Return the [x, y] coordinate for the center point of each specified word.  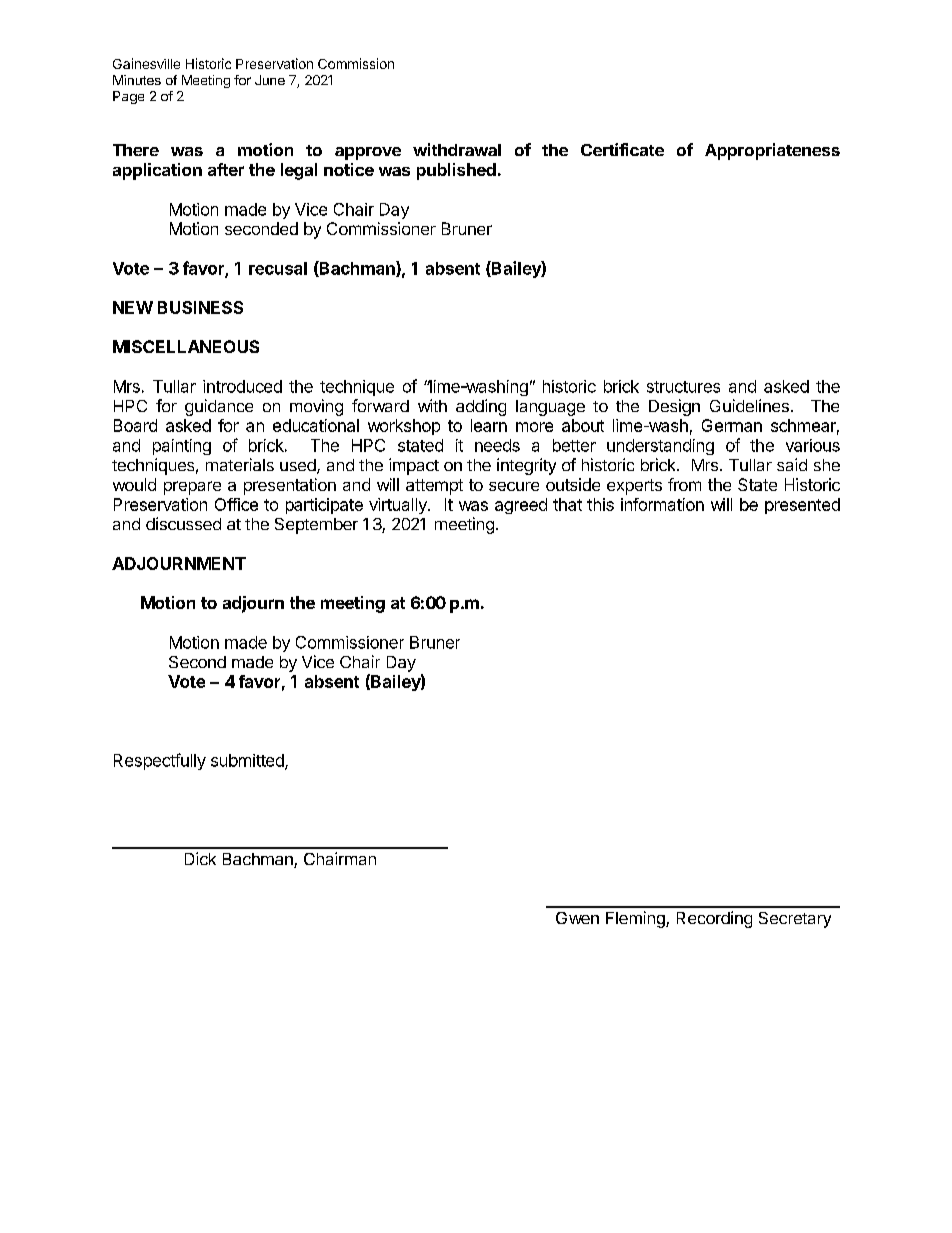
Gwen [577, 918]
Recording [714, 919]
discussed [183, 523]
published [456, 171]
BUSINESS [200, 307]
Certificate [622, 149]
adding [481, 407]
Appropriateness [772, 151]
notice [349, 169]
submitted [248, 761]
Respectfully [160, 761]
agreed [521, 506]
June [270, 80]
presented [802, 506]
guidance [219, 407]
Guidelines [749, 405]
